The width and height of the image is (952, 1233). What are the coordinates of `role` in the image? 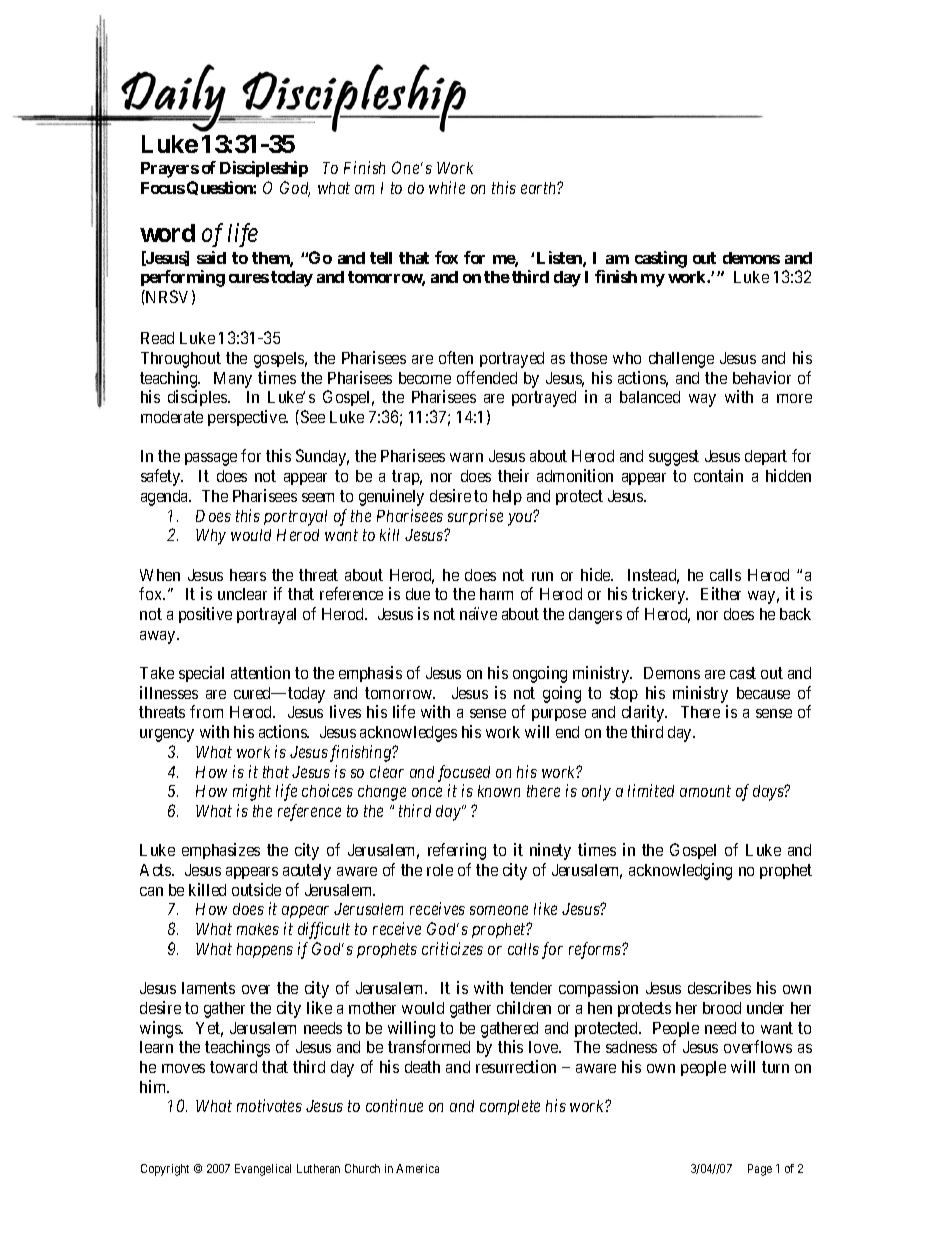 It's located at (440, 870).
